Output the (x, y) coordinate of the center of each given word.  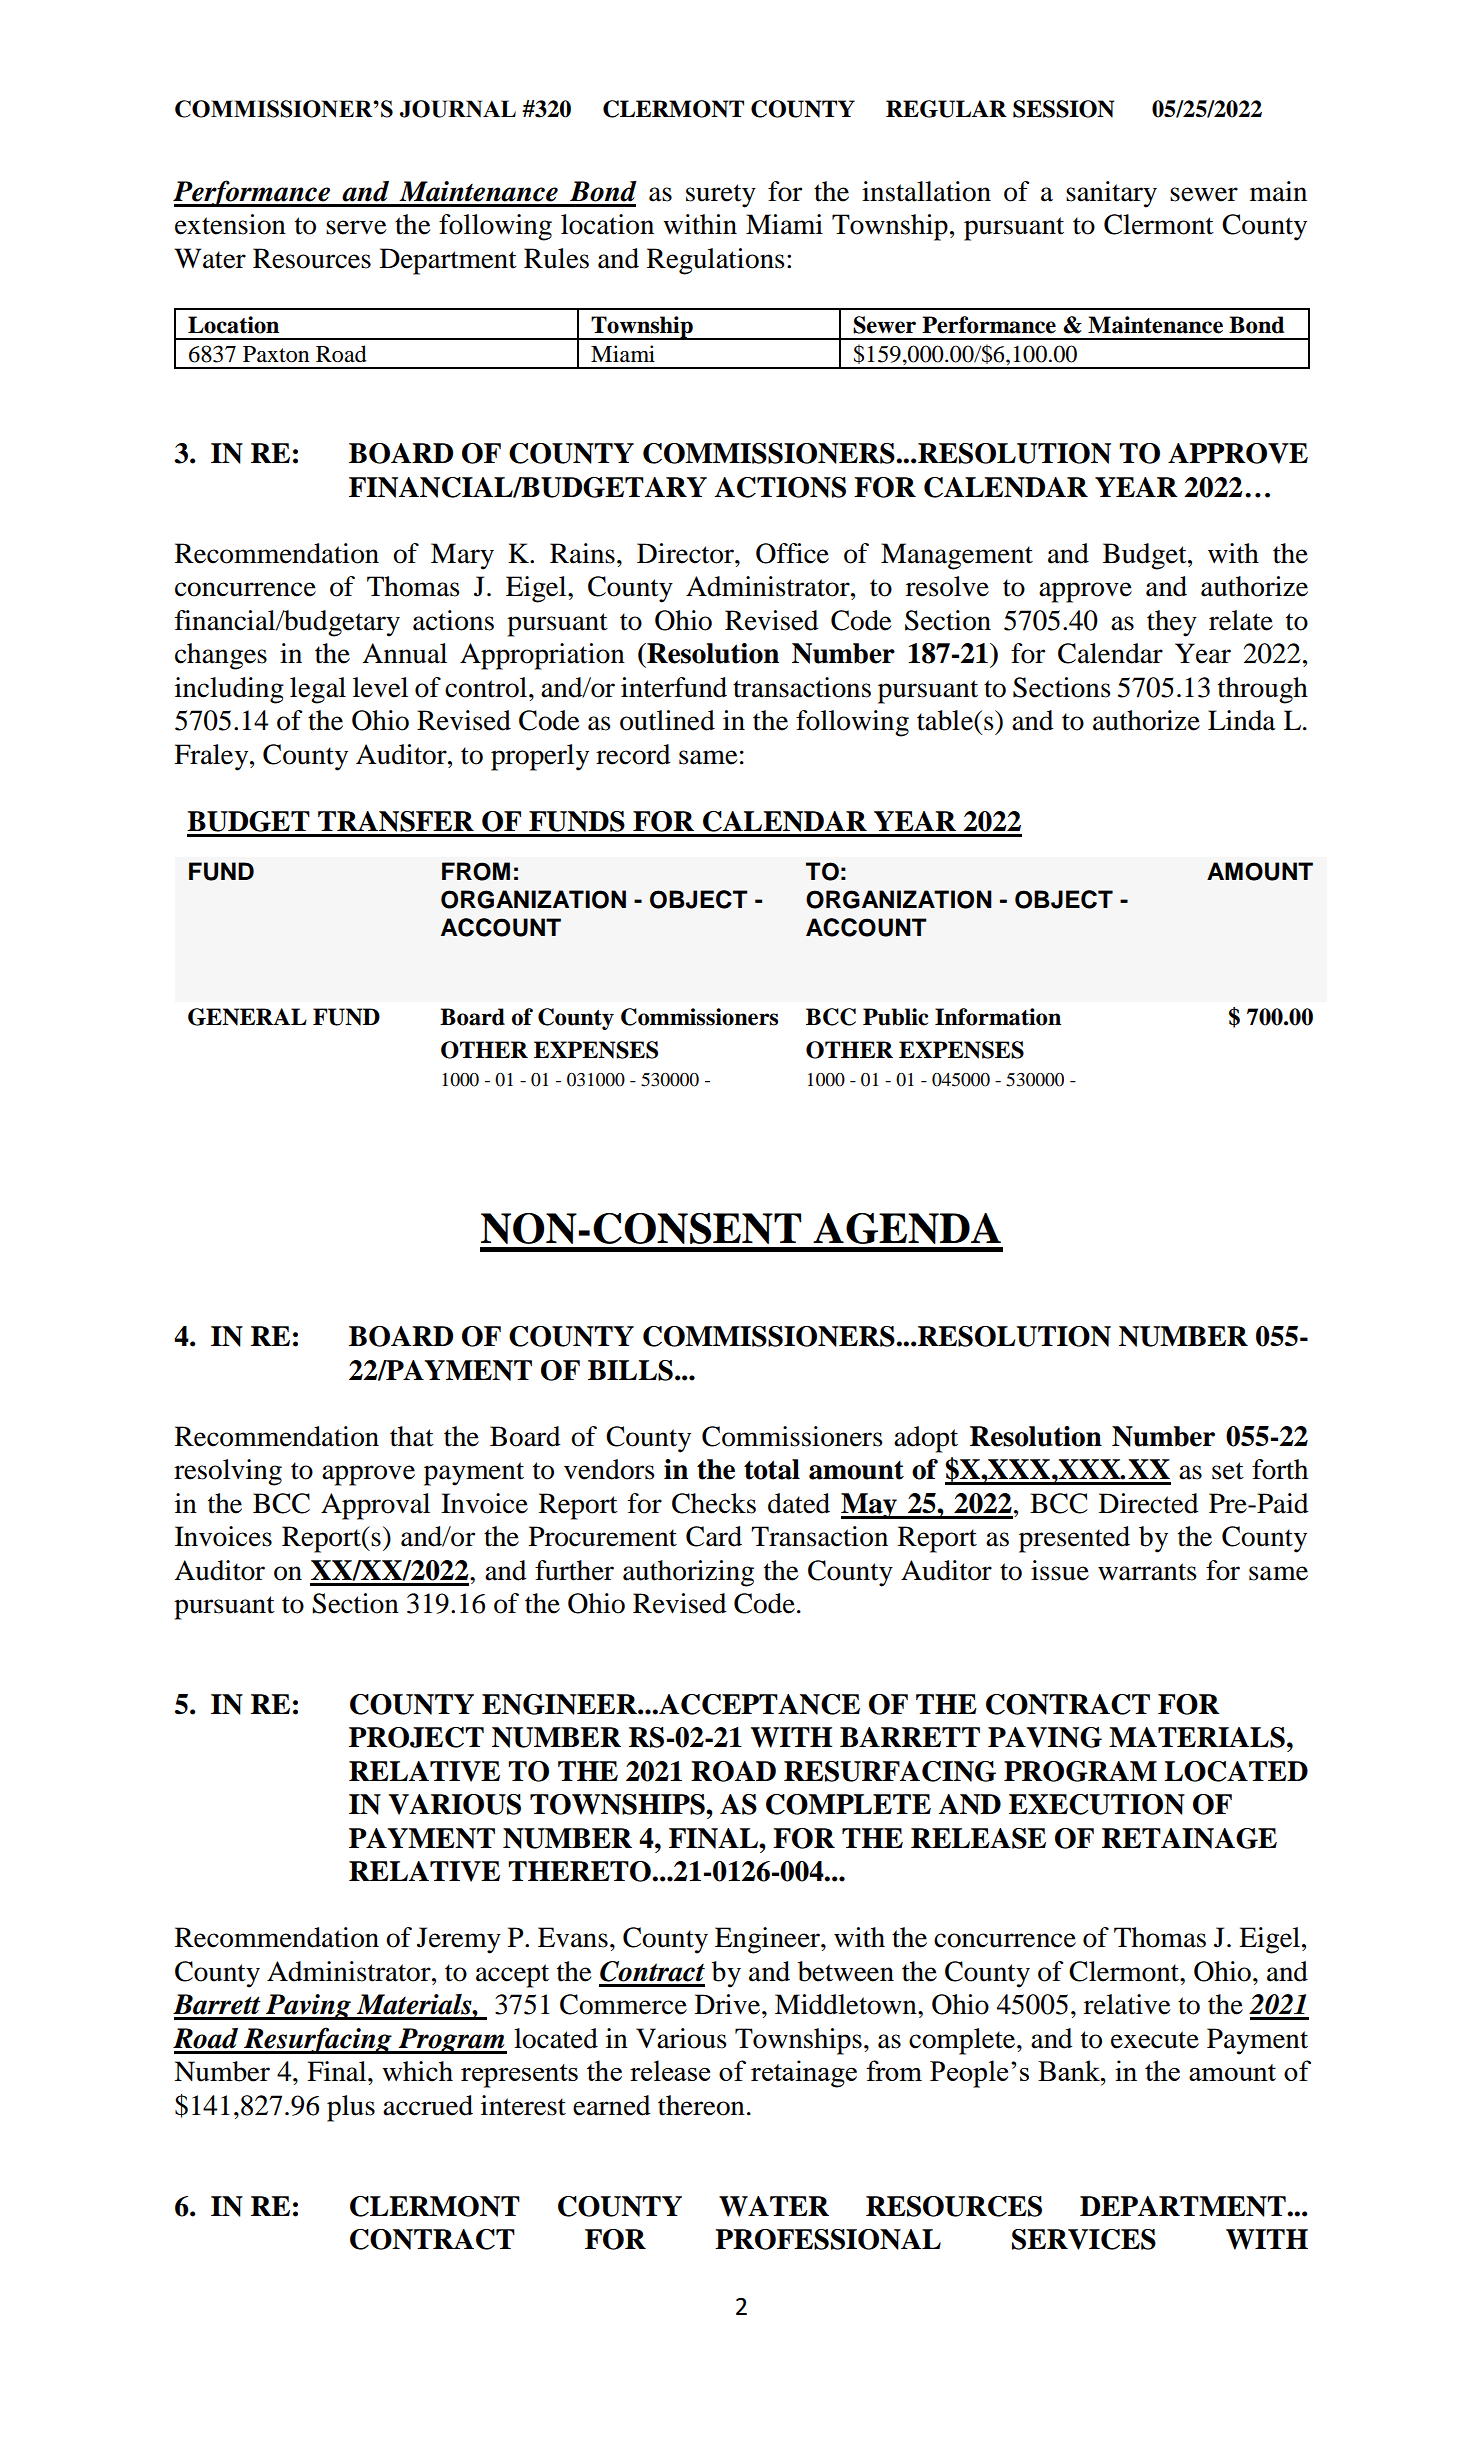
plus (351, 2108)
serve (356, 227)
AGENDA (907, 1228)
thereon (701, 2105)
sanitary (1111, 194)
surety (721, 196)
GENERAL (247, 1017)
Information (998, 1017)
